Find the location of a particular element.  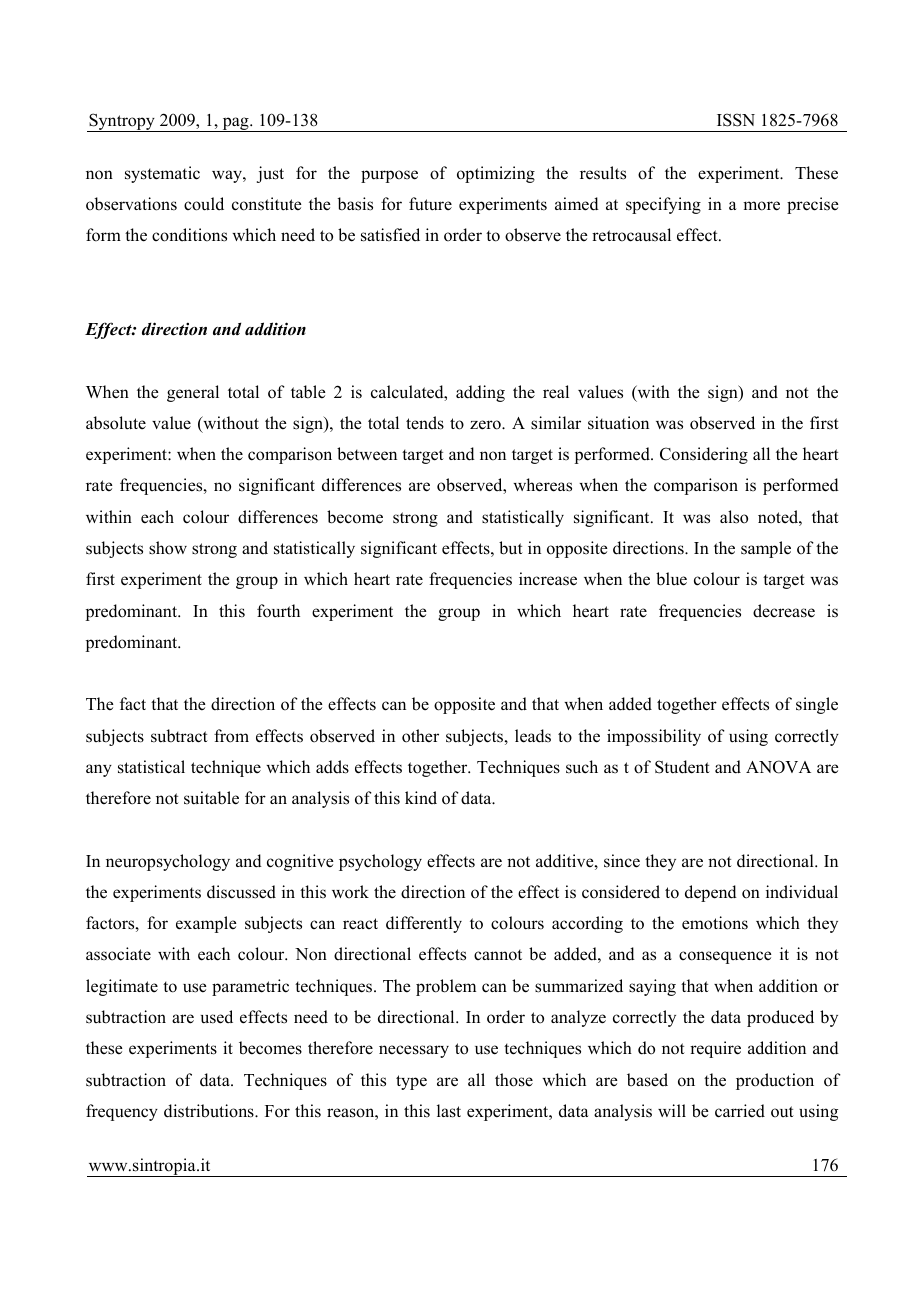

increase is located at coordinates (548, 579).
